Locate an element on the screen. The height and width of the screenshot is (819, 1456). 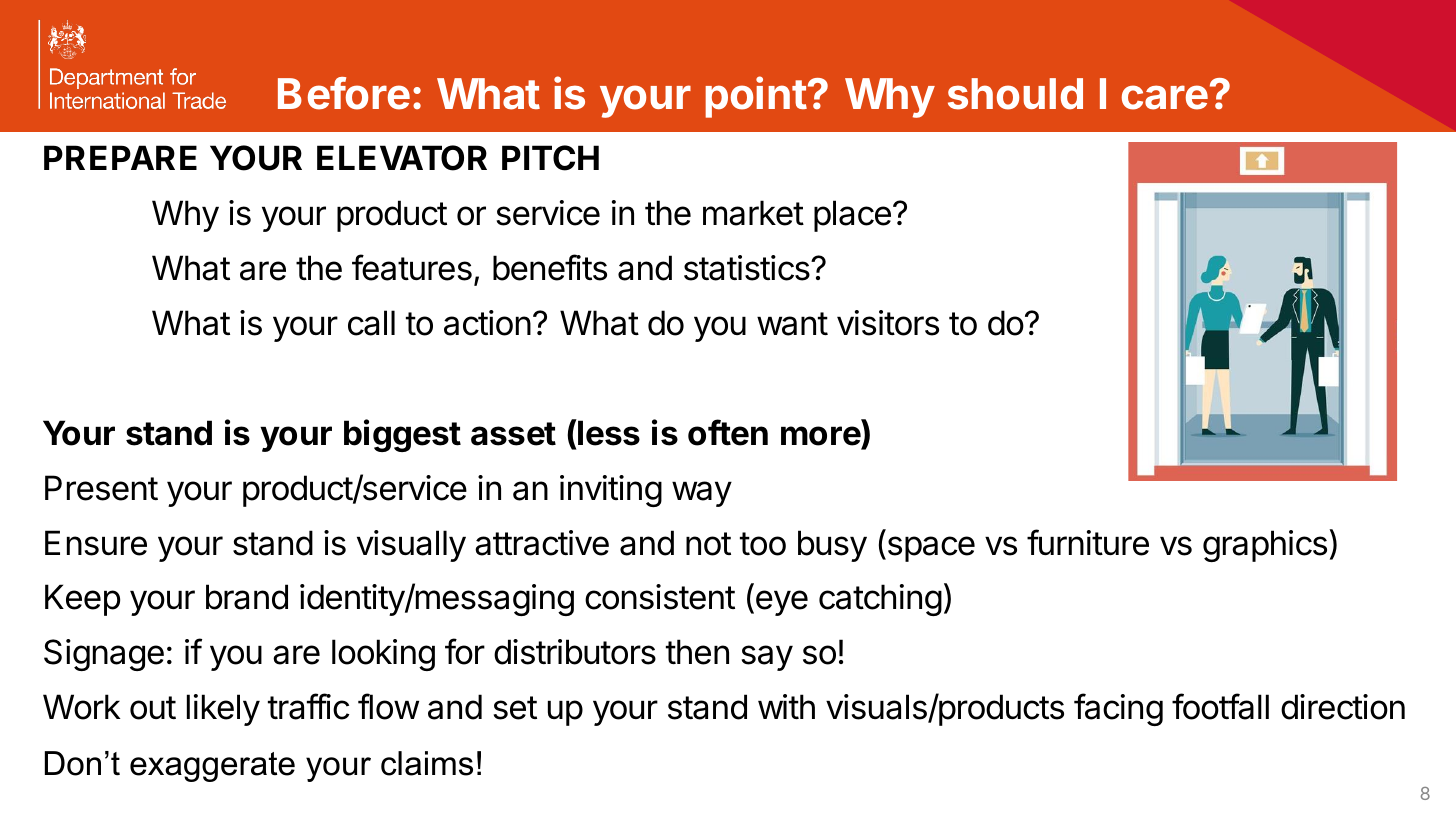
more is located at coordinates (821, 436).
